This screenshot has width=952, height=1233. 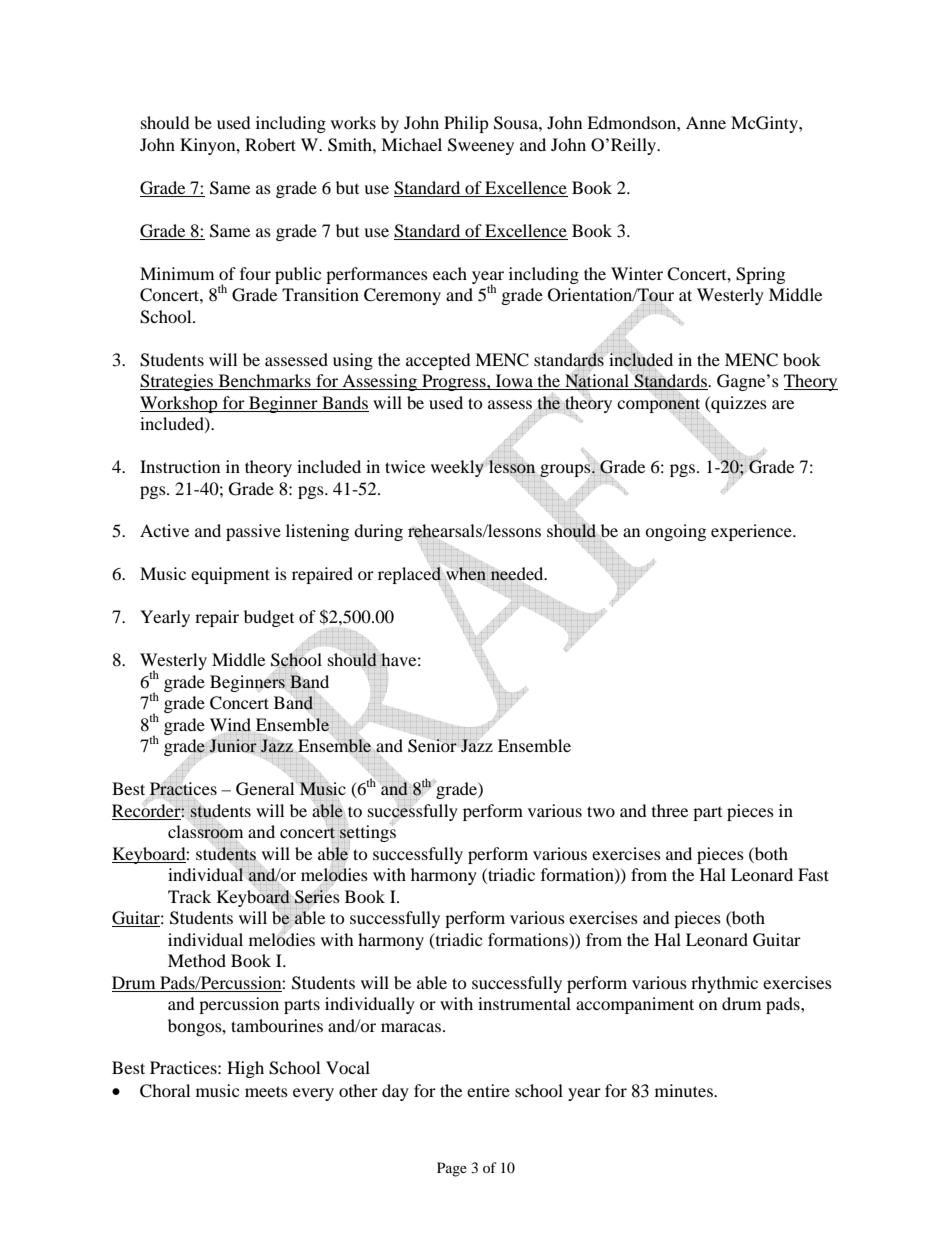 What do you see at coordinates (706, 122) in the screenshot?
I see `Anne` at bounding box center [706, 122].
